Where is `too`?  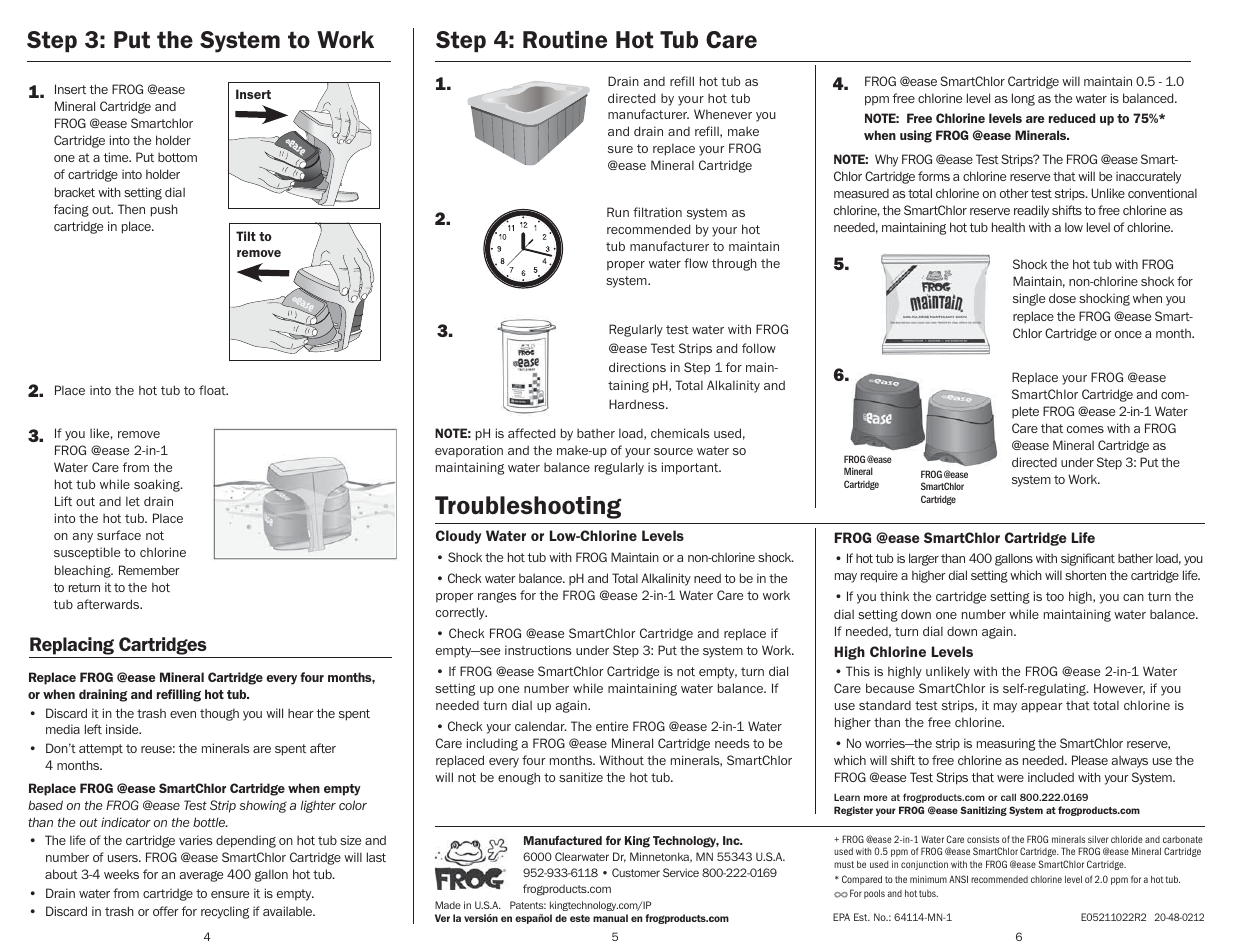
too is located at coordinates (1055, 596).
